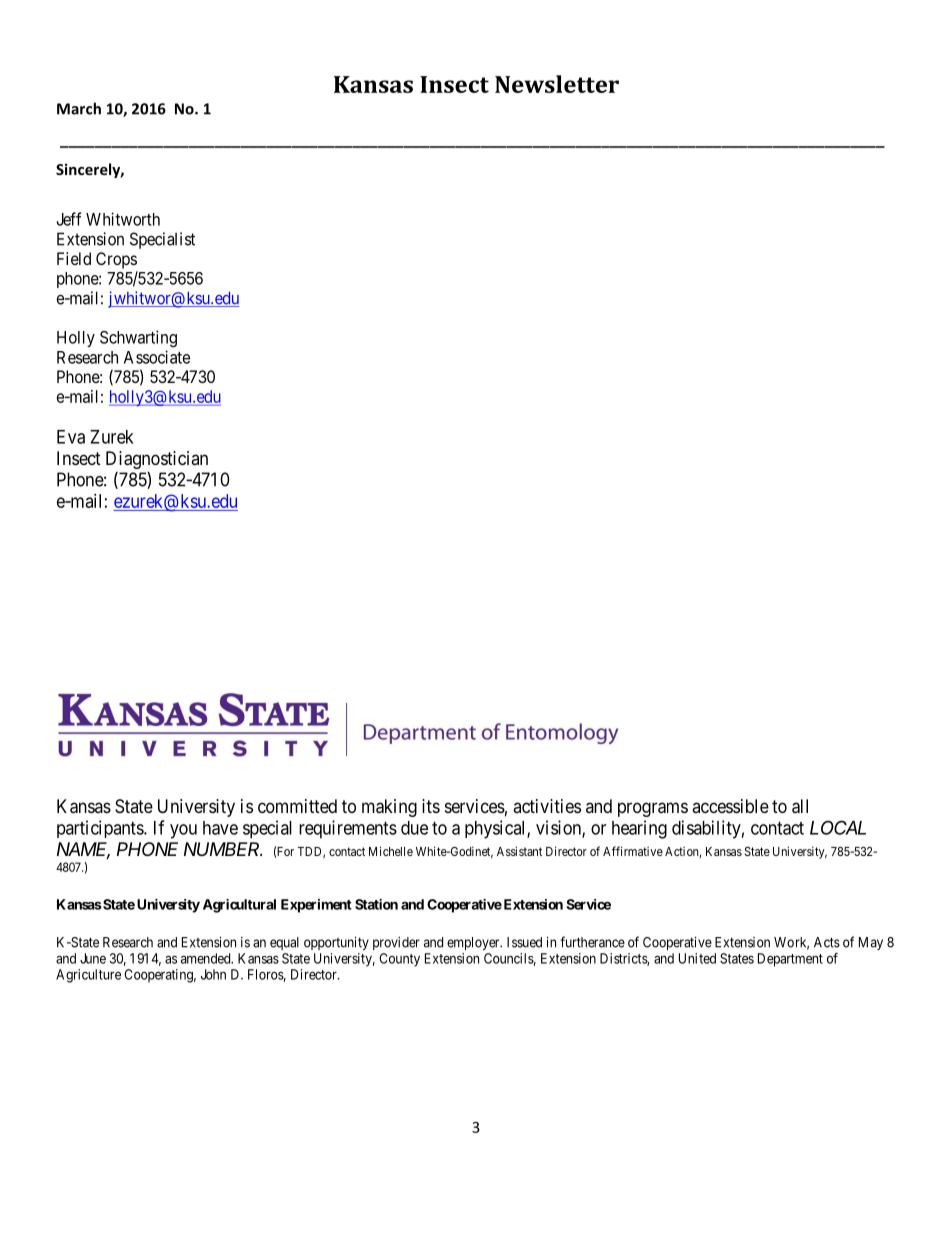  I want to click on Associate, so click(157, 357).
